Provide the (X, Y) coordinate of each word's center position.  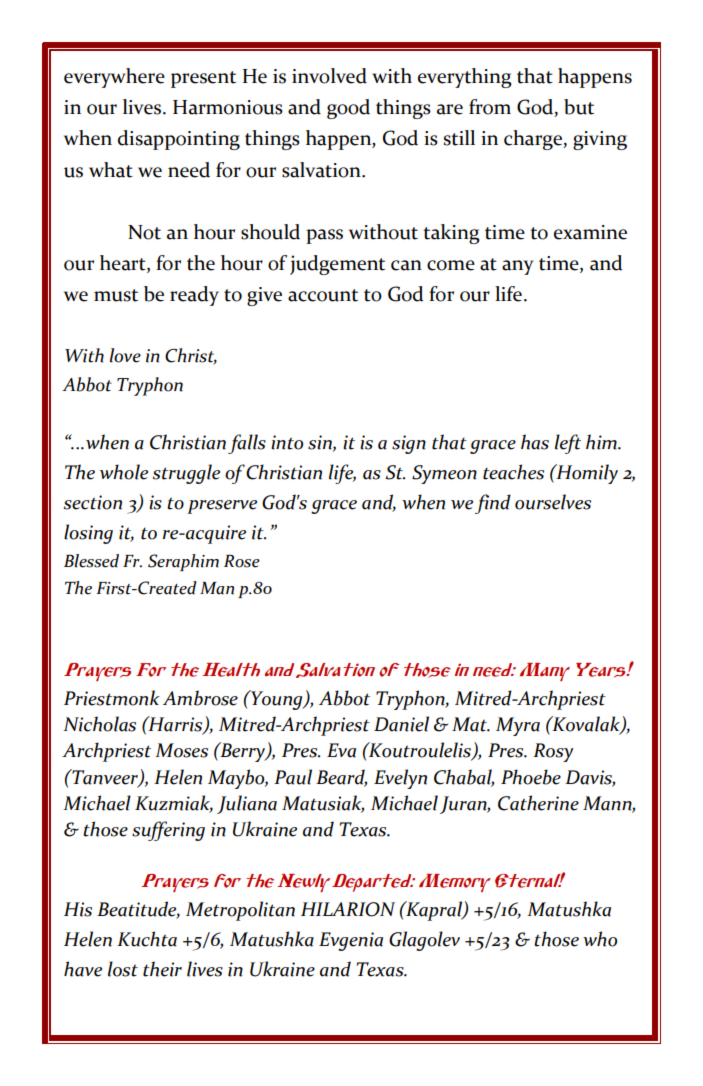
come (451, 265)
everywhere (114, 78)
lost (123, 969)
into (287, 442)
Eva (341, 750)
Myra (518, 726)
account (323, 295)
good (348, 109)
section (93, 502)
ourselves (553, 502)
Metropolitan (240, 911)
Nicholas (100, 724)
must (116, 295)
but (579, 107)
